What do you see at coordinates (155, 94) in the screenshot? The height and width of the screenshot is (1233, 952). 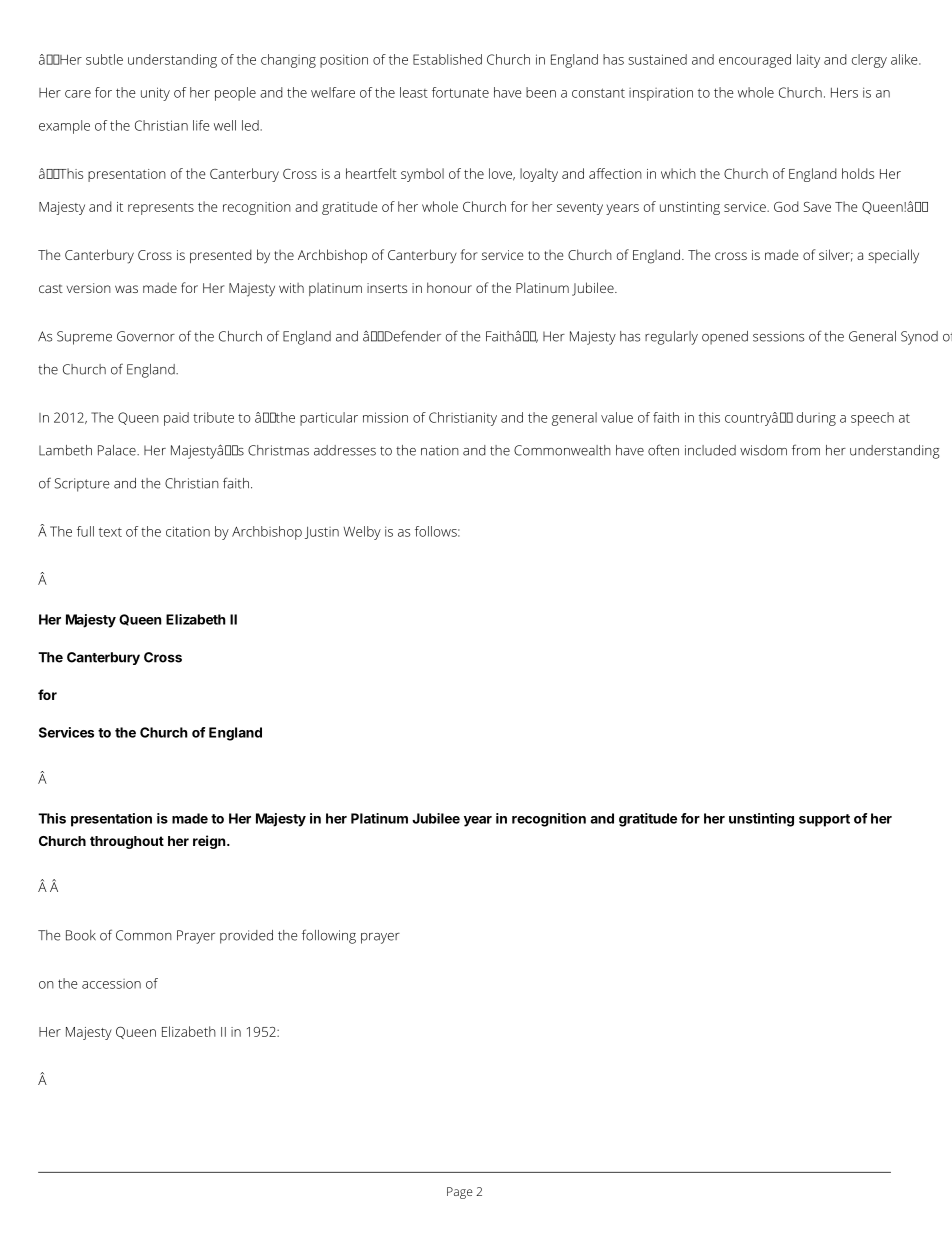 I see `unity` at bounding box center [155, 94].
